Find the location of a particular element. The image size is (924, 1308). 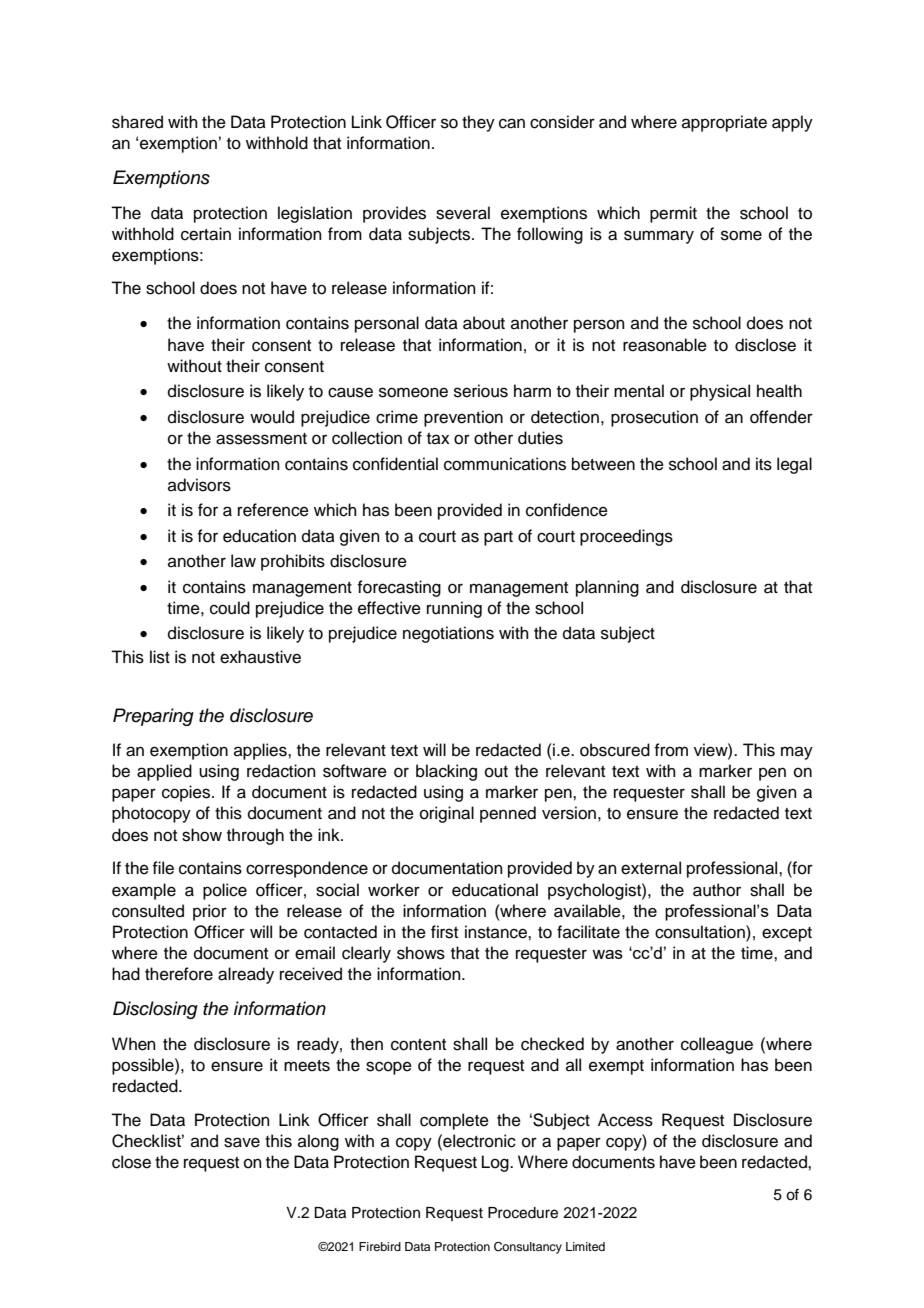

shared is located at coordinates (137, 122).
